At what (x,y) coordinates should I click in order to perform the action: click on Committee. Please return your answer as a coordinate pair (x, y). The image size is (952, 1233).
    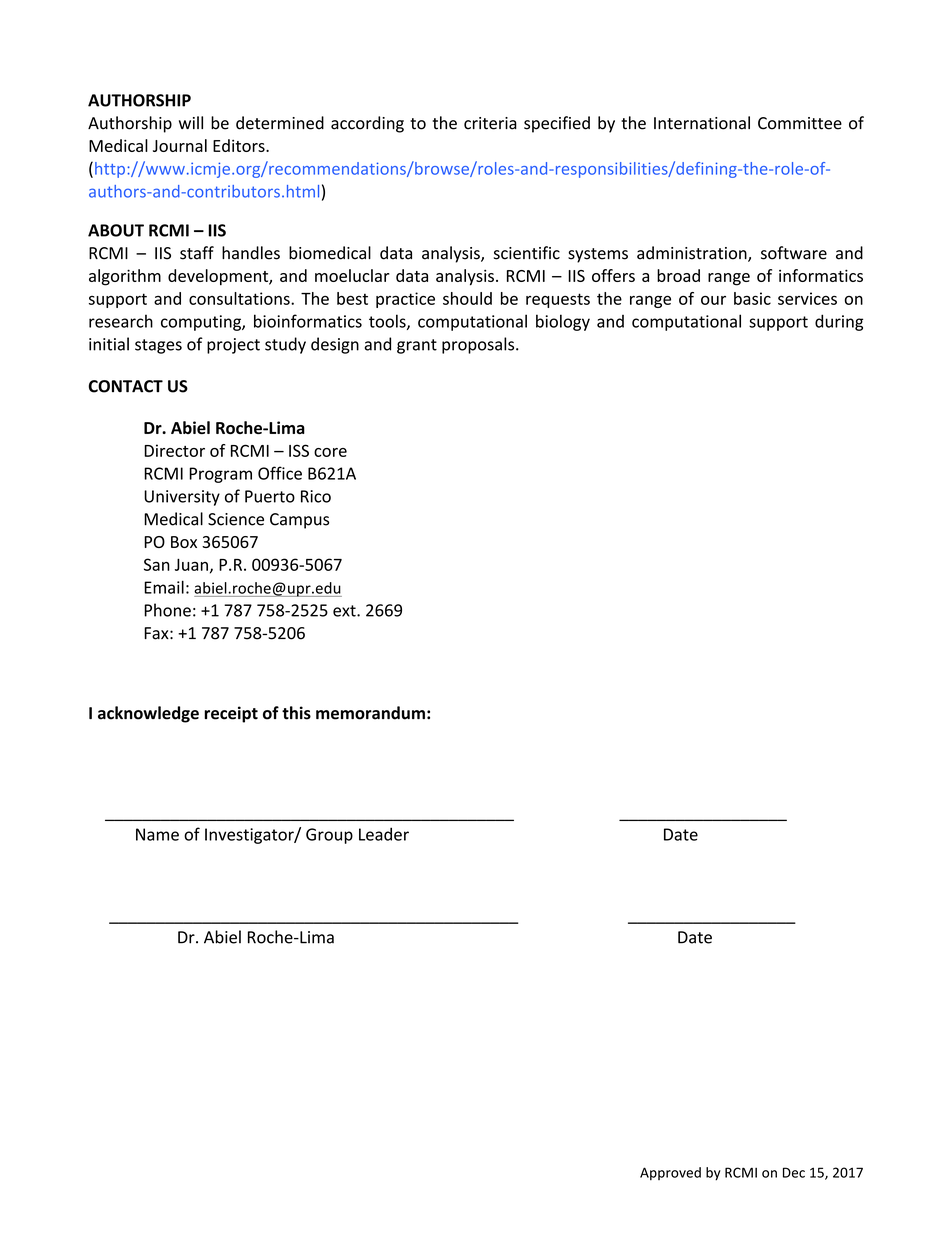
    Looking at the image, I should click on (800, 123).
